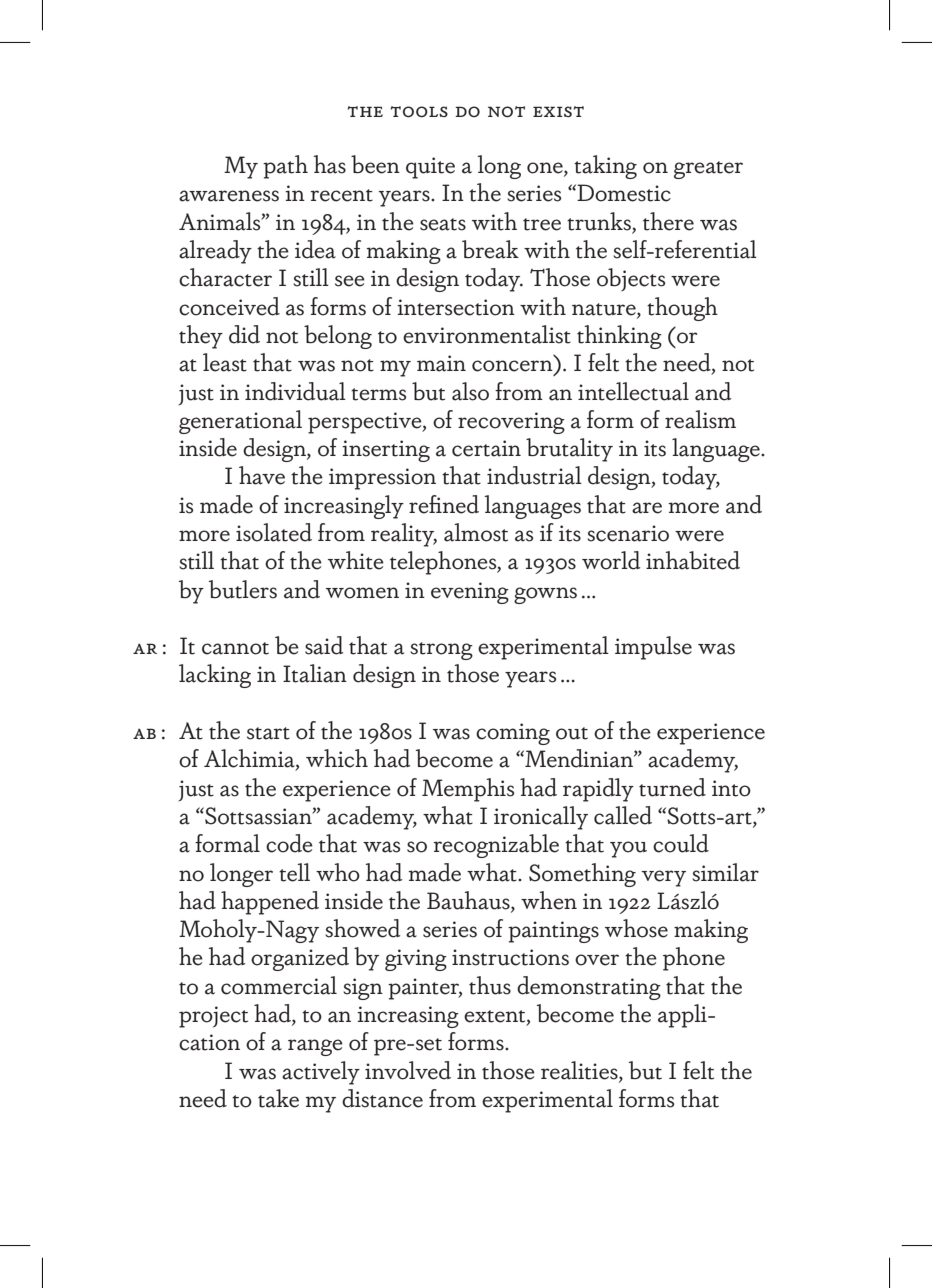  I want to click on greater, so click(708, 170).
